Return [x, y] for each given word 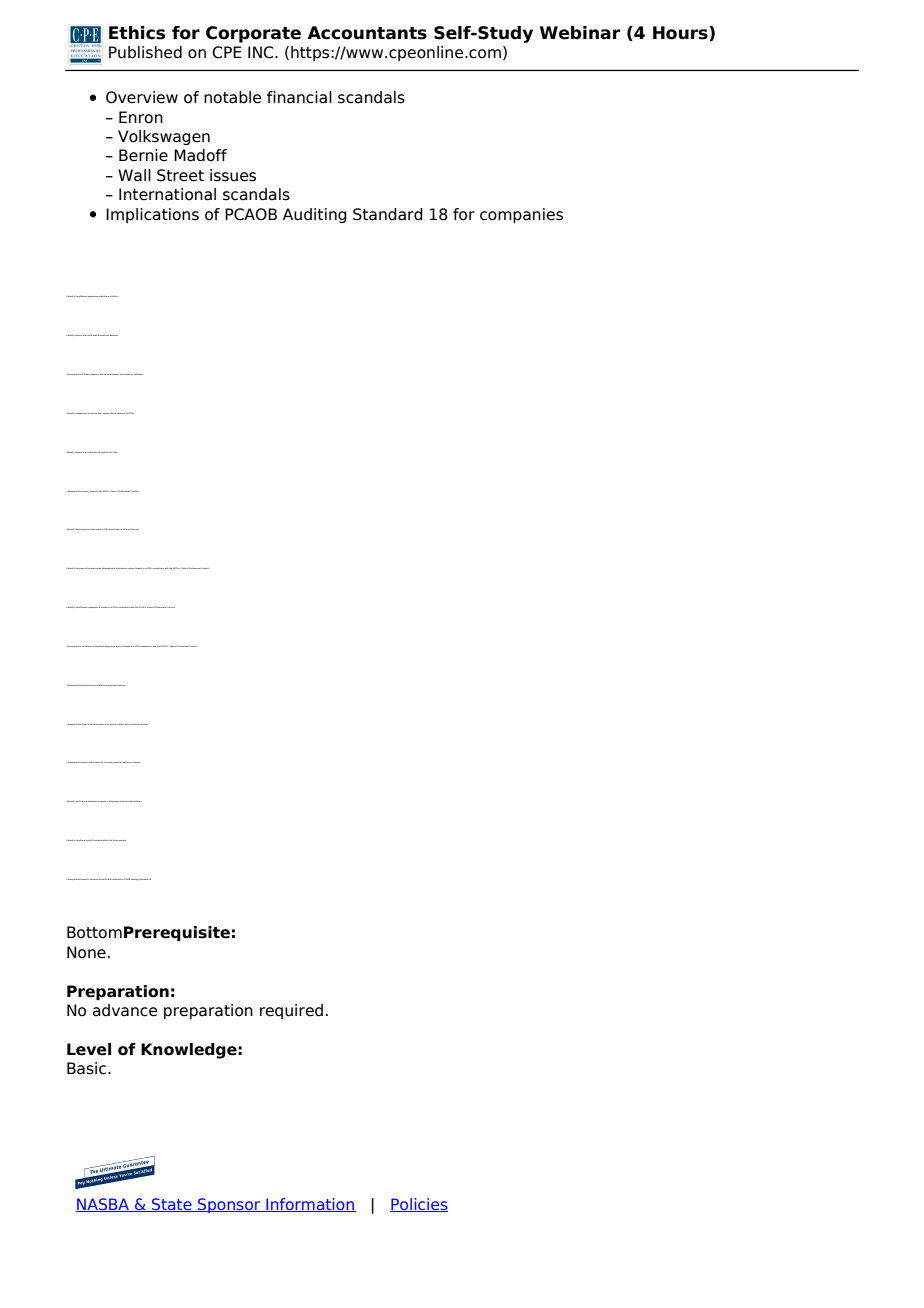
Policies [419, 1205]
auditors [137, 801]
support [106, 413]
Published [145, 52]
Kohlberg [138, 374]
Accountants [367, 33]
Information [310, 1205]
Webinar [580, 33]
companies [521, 215]
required [291, 1011]
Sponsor [229, 1205]
